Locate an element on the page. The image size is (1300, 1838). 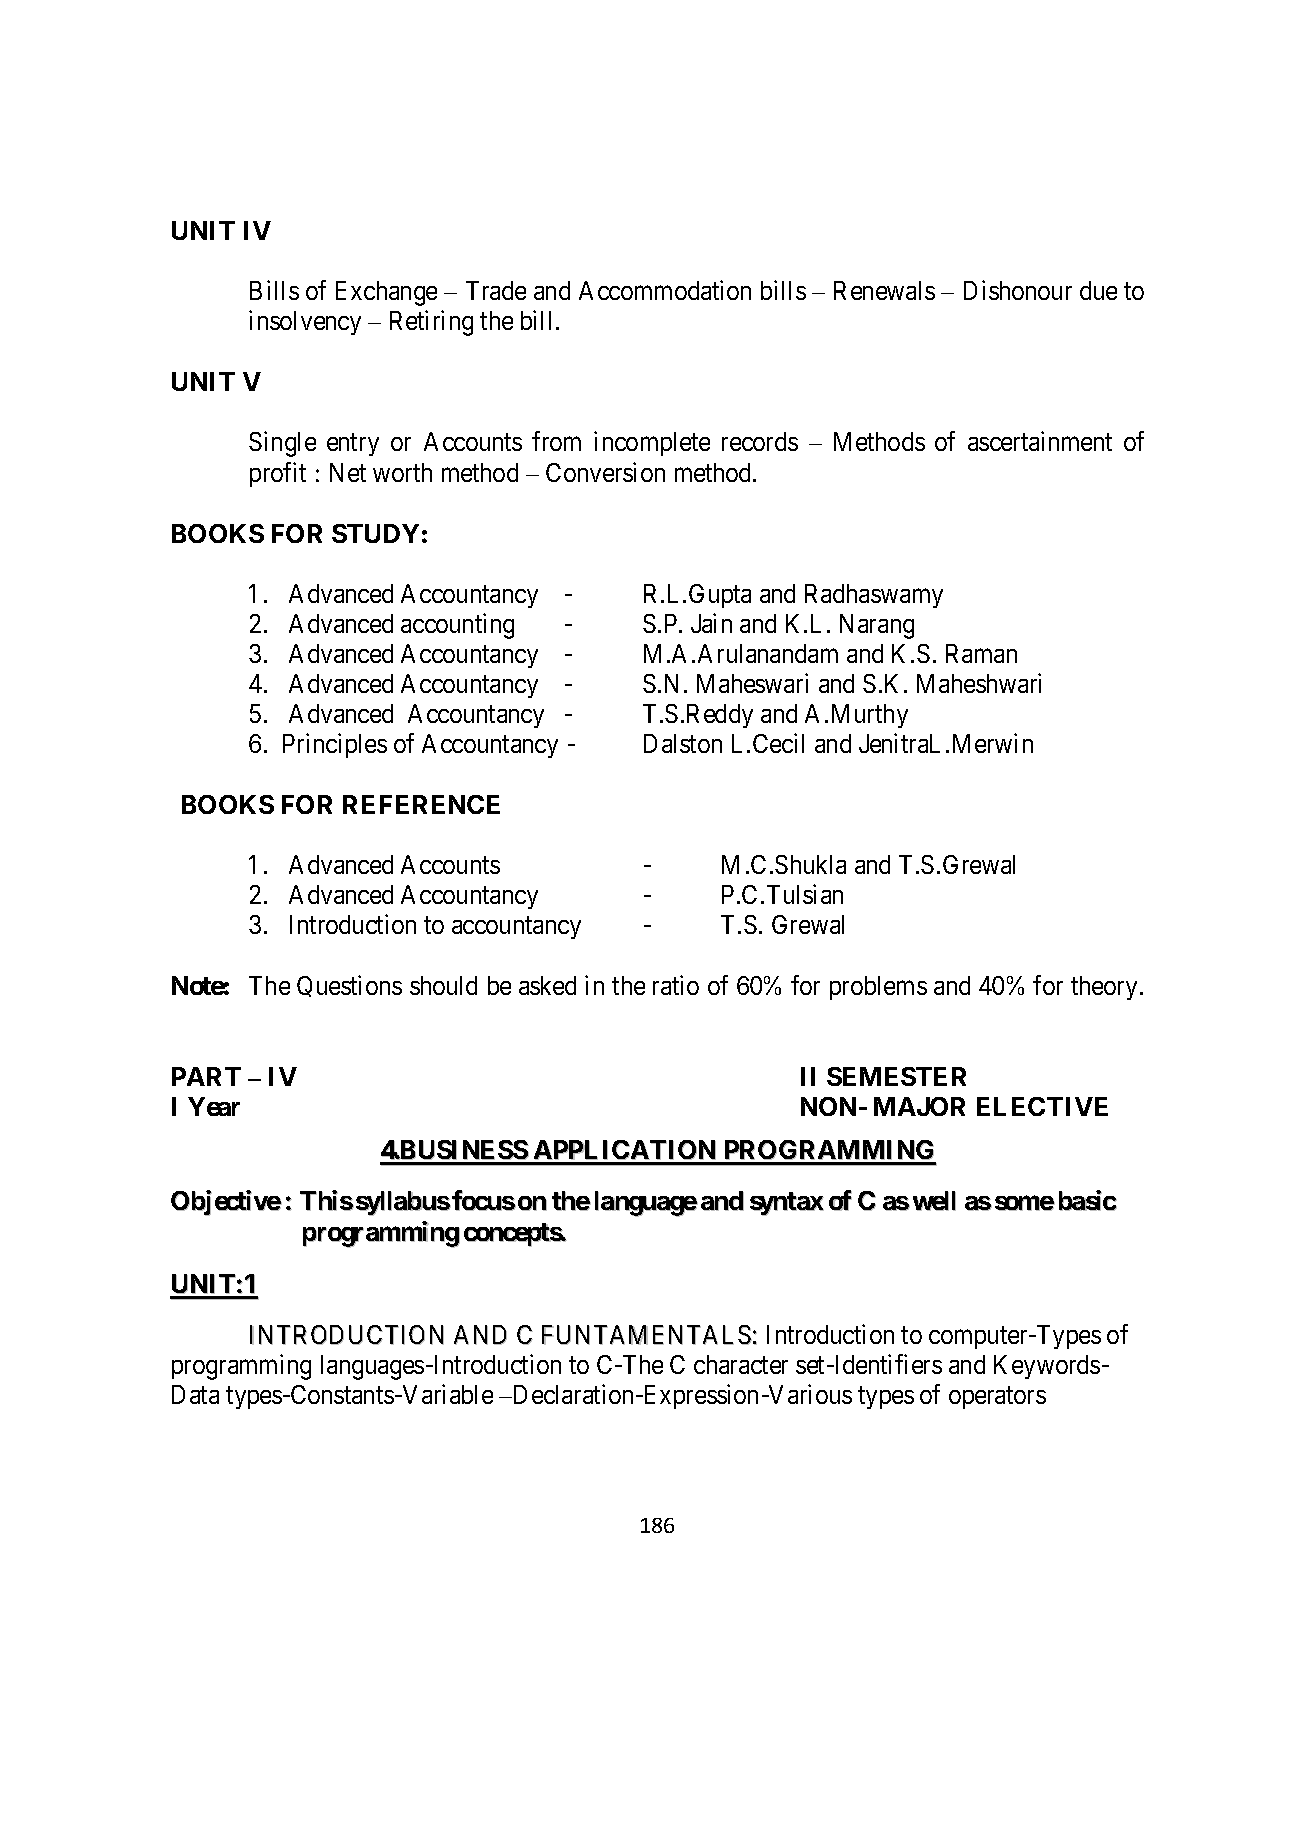
operators is located at coordinates (997, 1398).
